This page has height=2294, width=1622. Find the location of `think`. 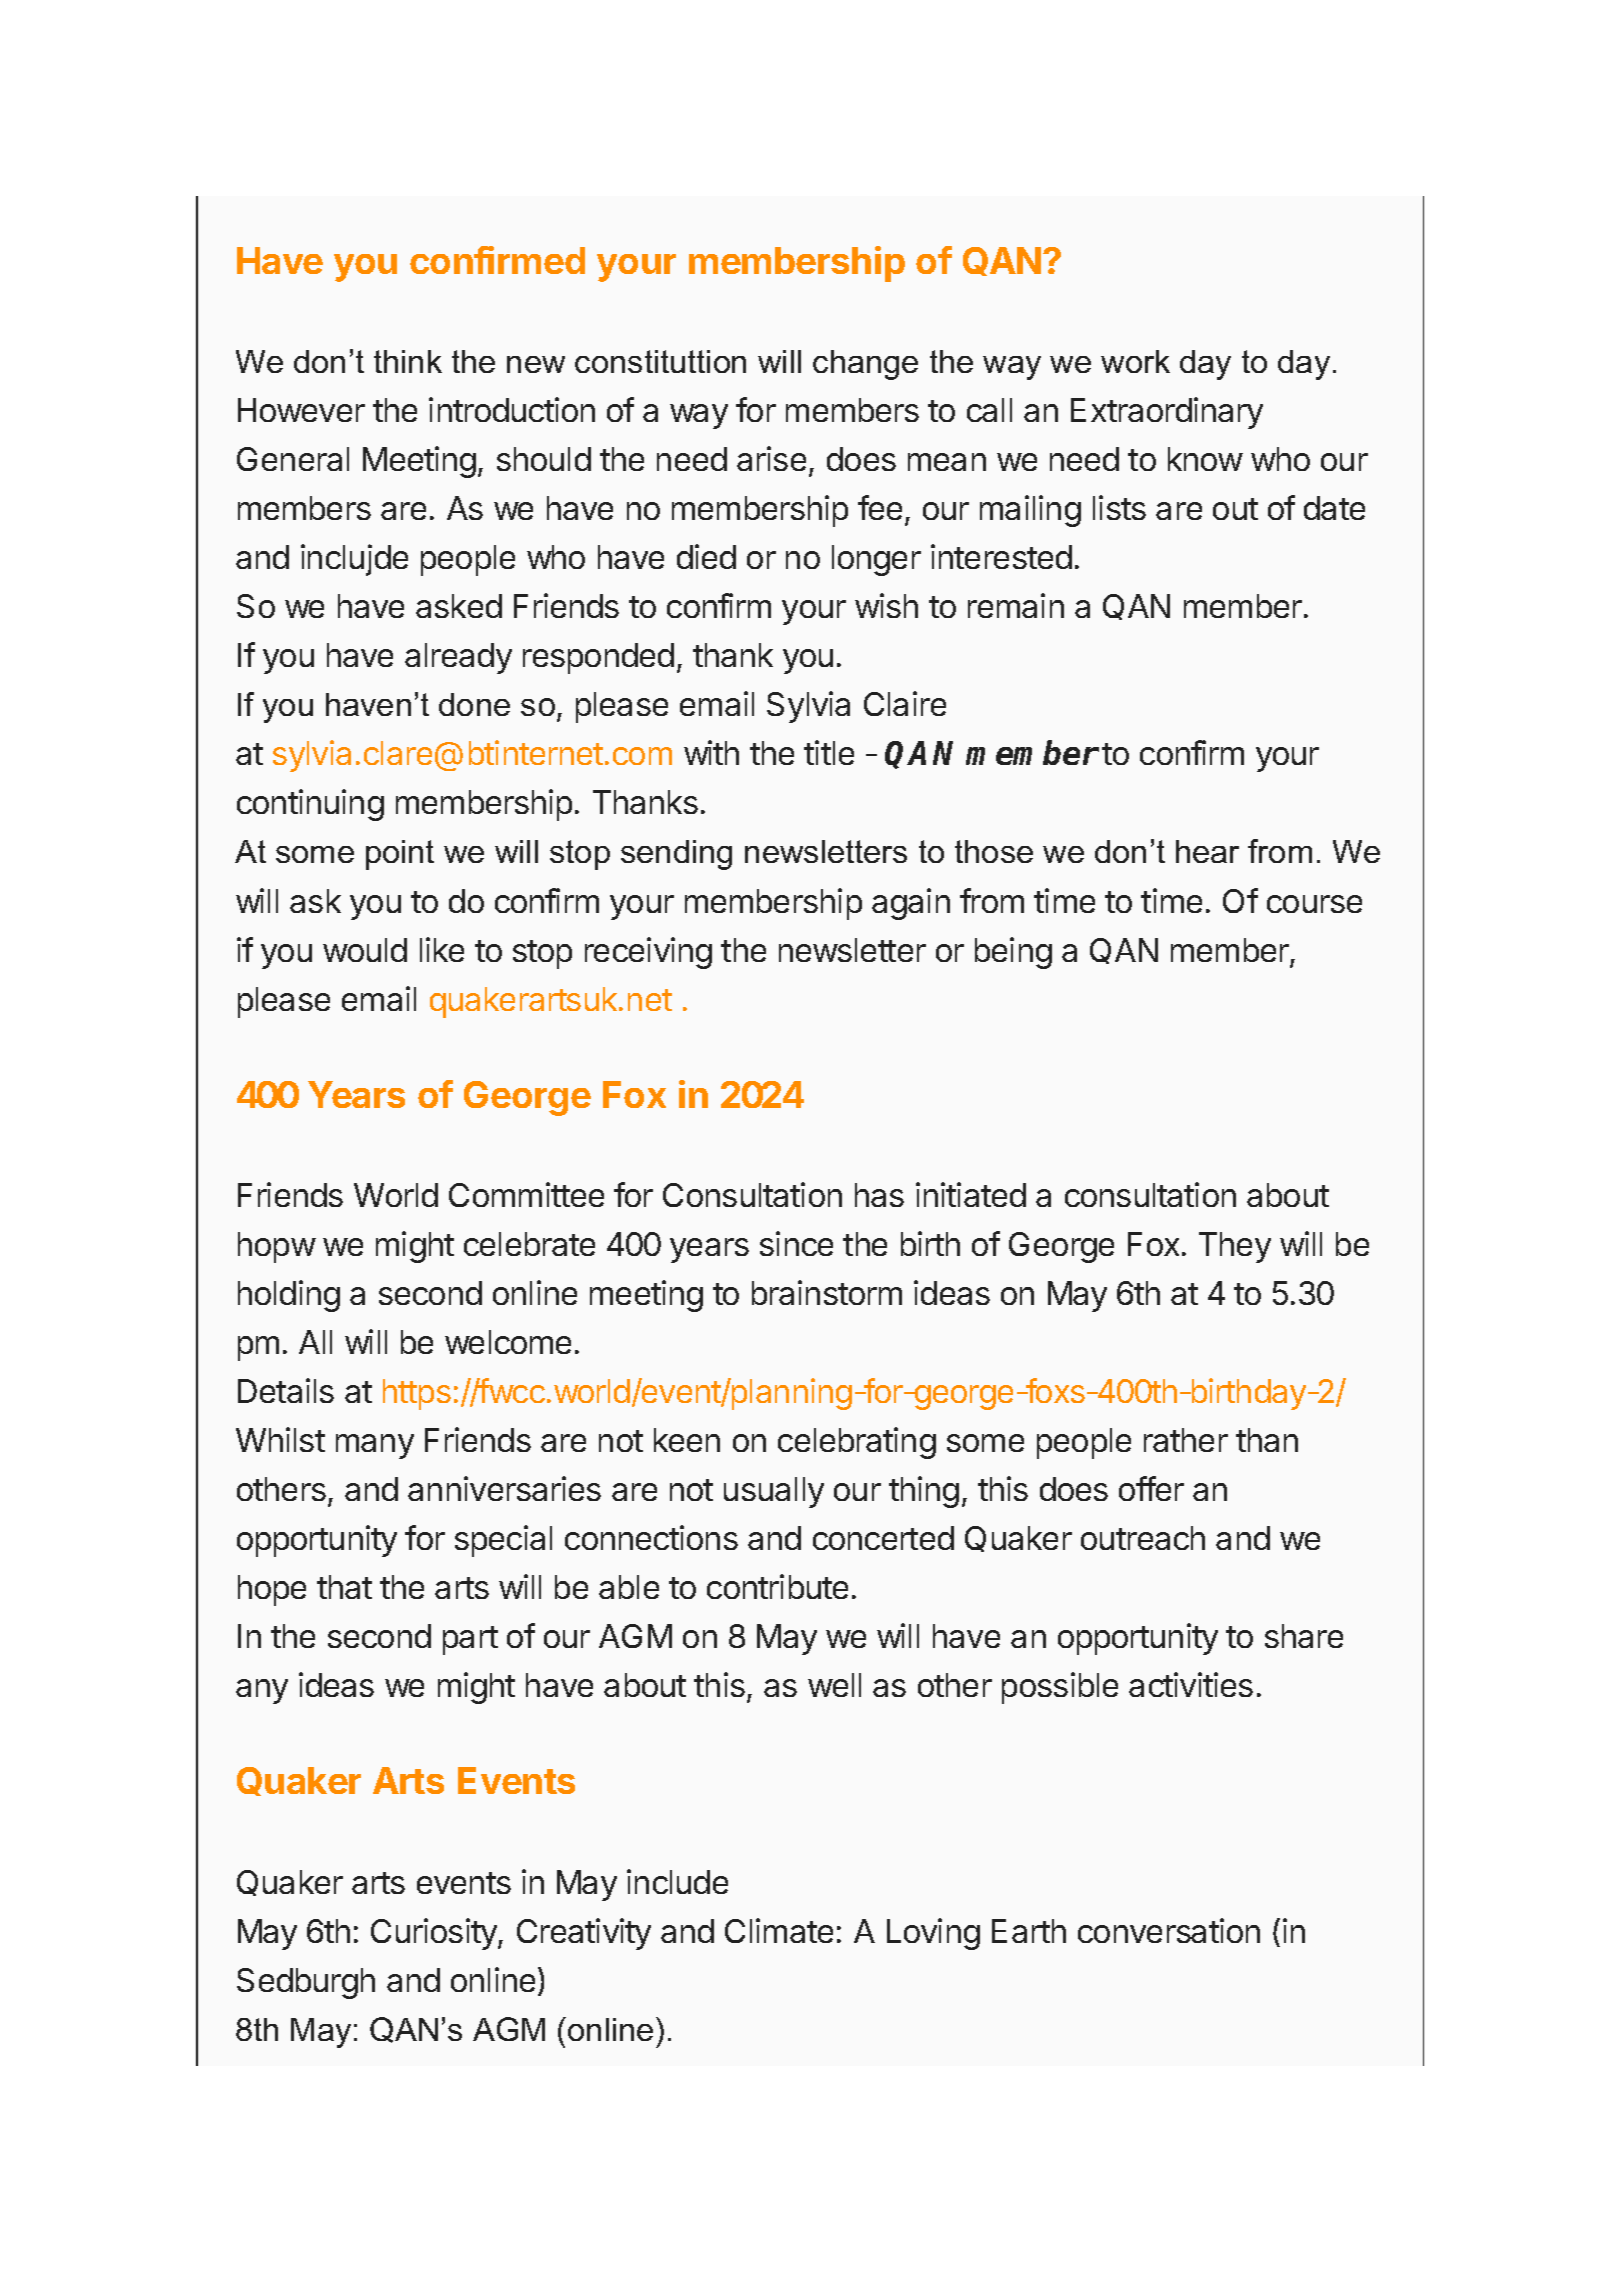

think is located at coordinates (408, 361).
